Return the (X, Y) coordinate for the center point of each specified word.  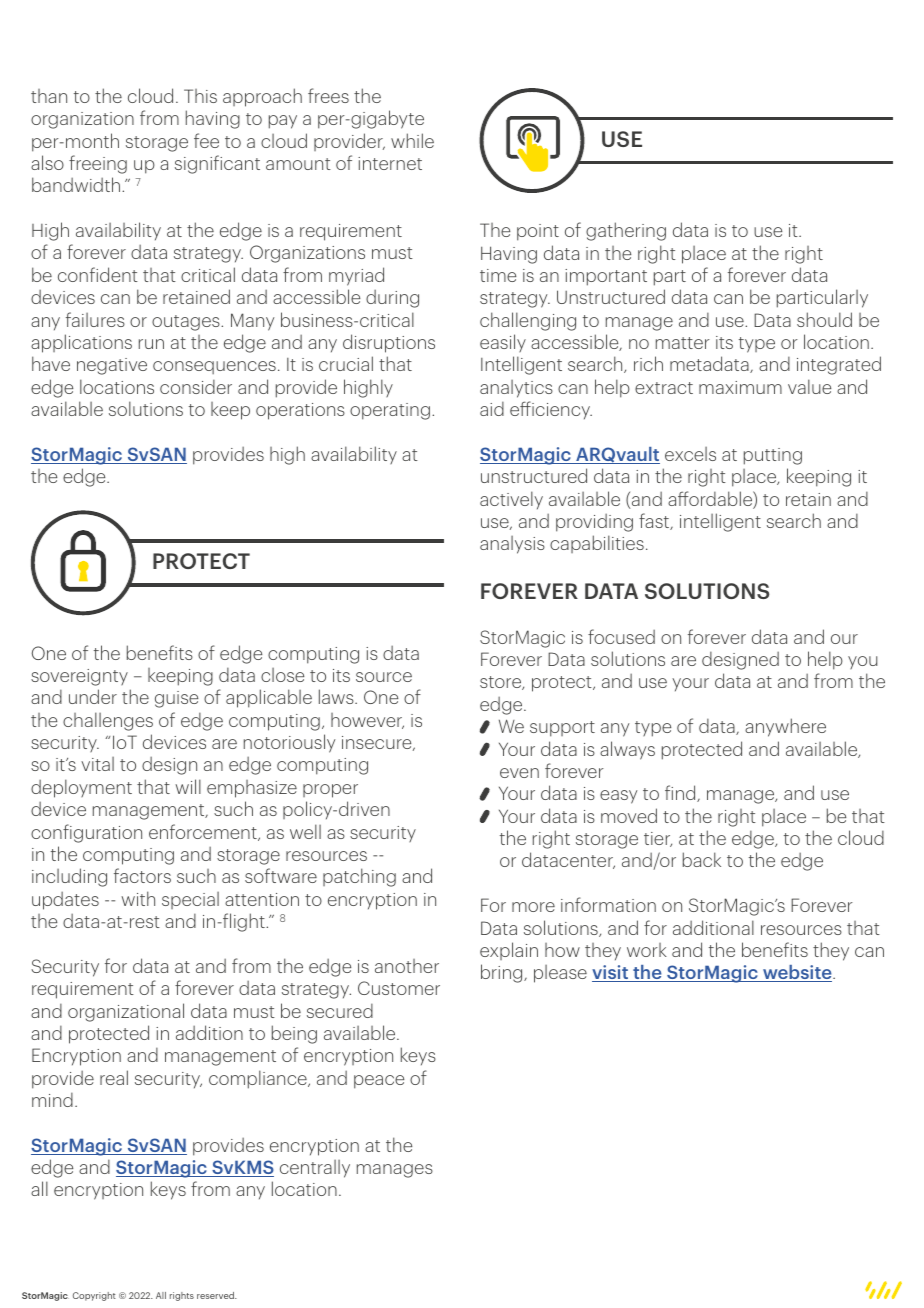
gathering (626, 231)
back (702, 859)
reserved (216, 1295)
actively (511, 500)
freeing (98, 164)
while (412, 140)
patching (359, 877)
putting (773, 456)
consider (196, 387)
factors (142, 875)
